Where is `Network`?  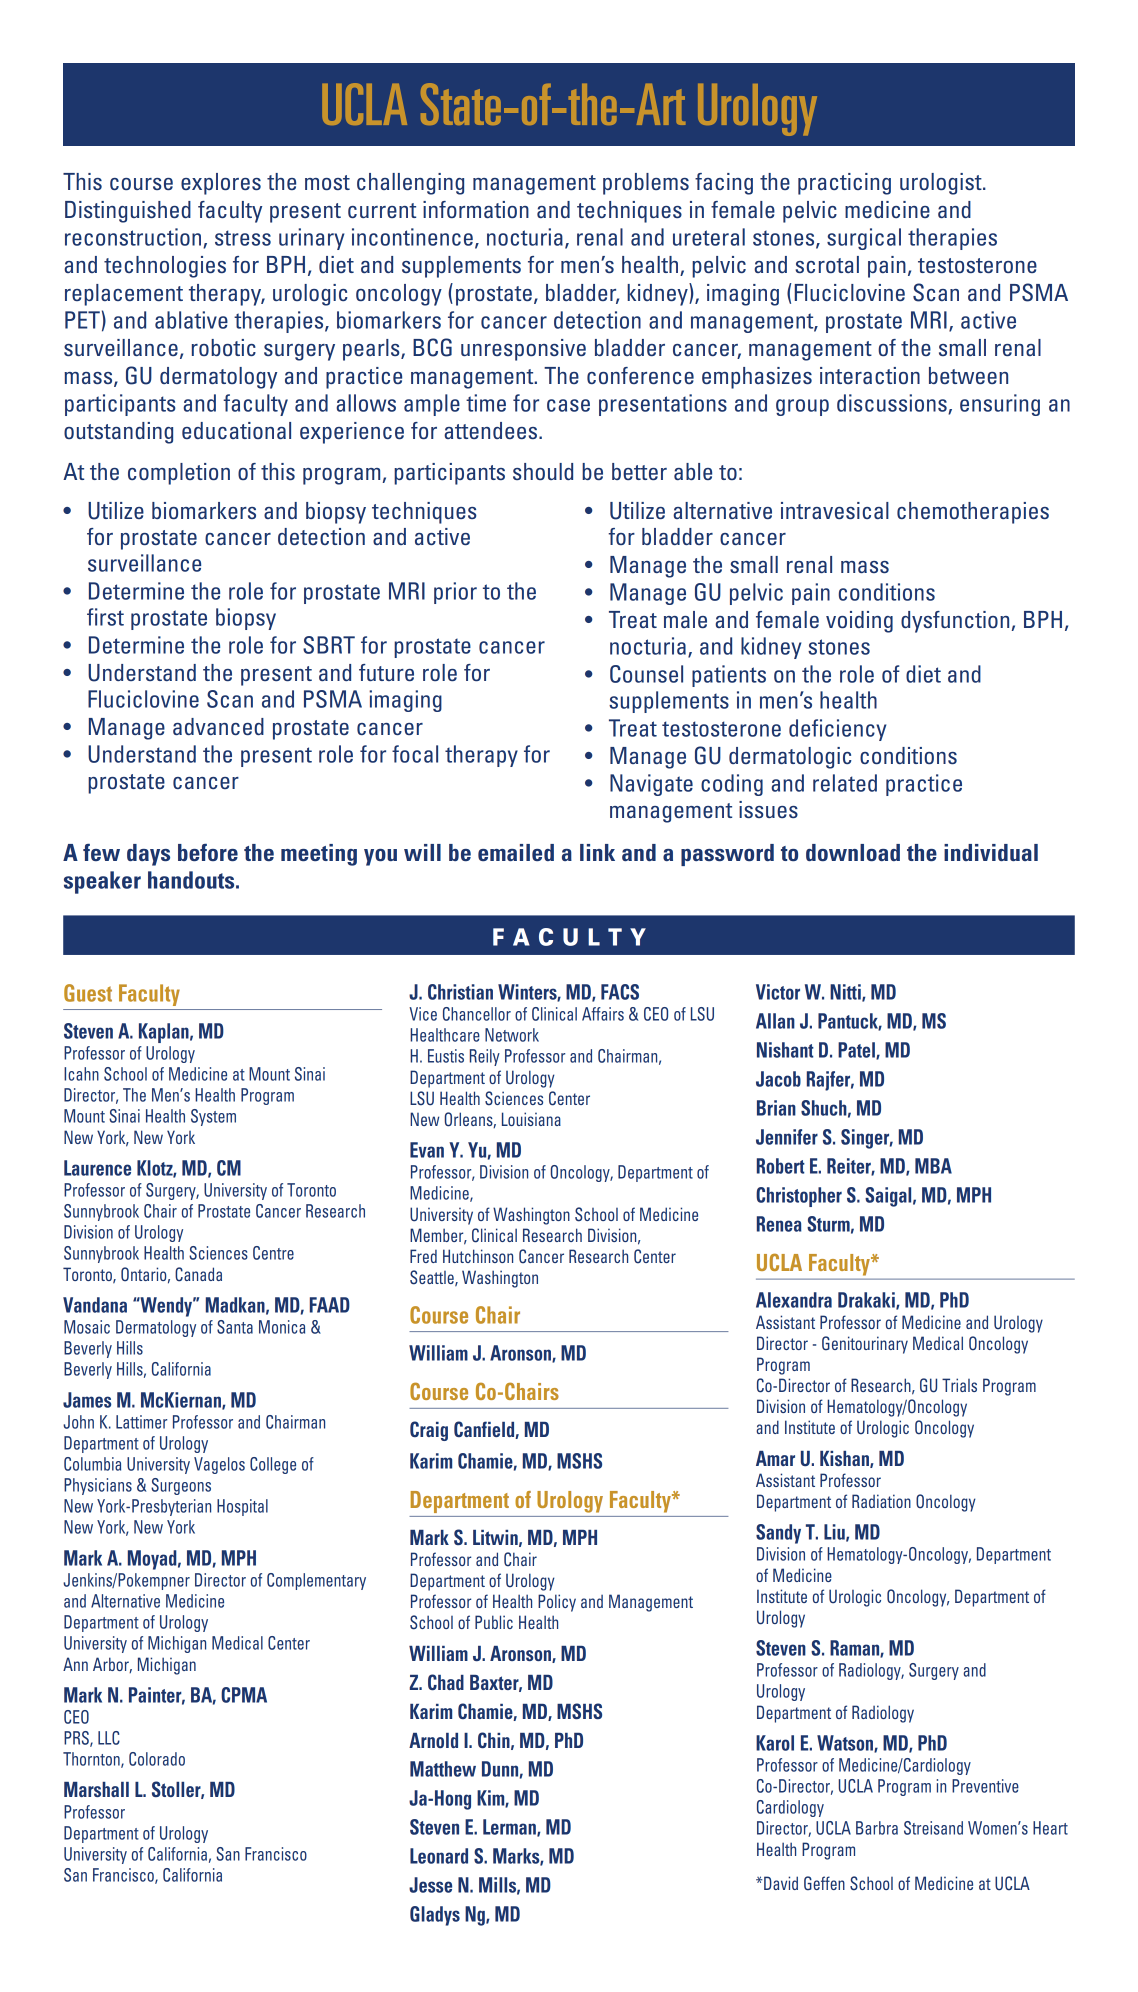 Network is located at coordinates (512, 1035).
